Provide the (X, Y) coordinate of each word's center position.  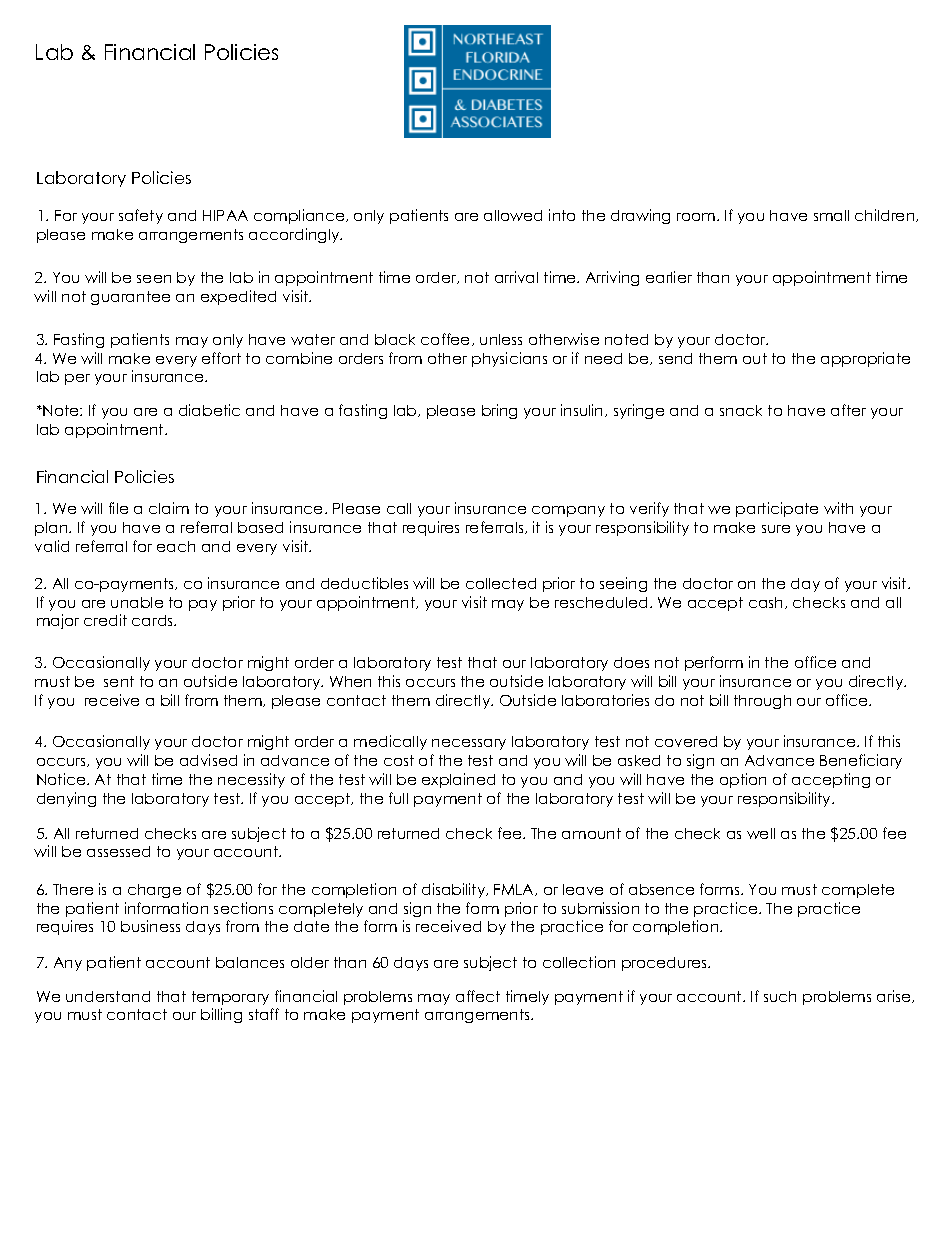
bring (499, 411)
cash (767, 603)
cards (154, 620)
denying (66, 799)
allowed (513, 215)
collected (501, 583)
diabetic (209, 410)
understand (108, 996)
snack (741, 410)
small (831, 215)
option (743, 780)
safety (141, 216)
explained (458, 780)
